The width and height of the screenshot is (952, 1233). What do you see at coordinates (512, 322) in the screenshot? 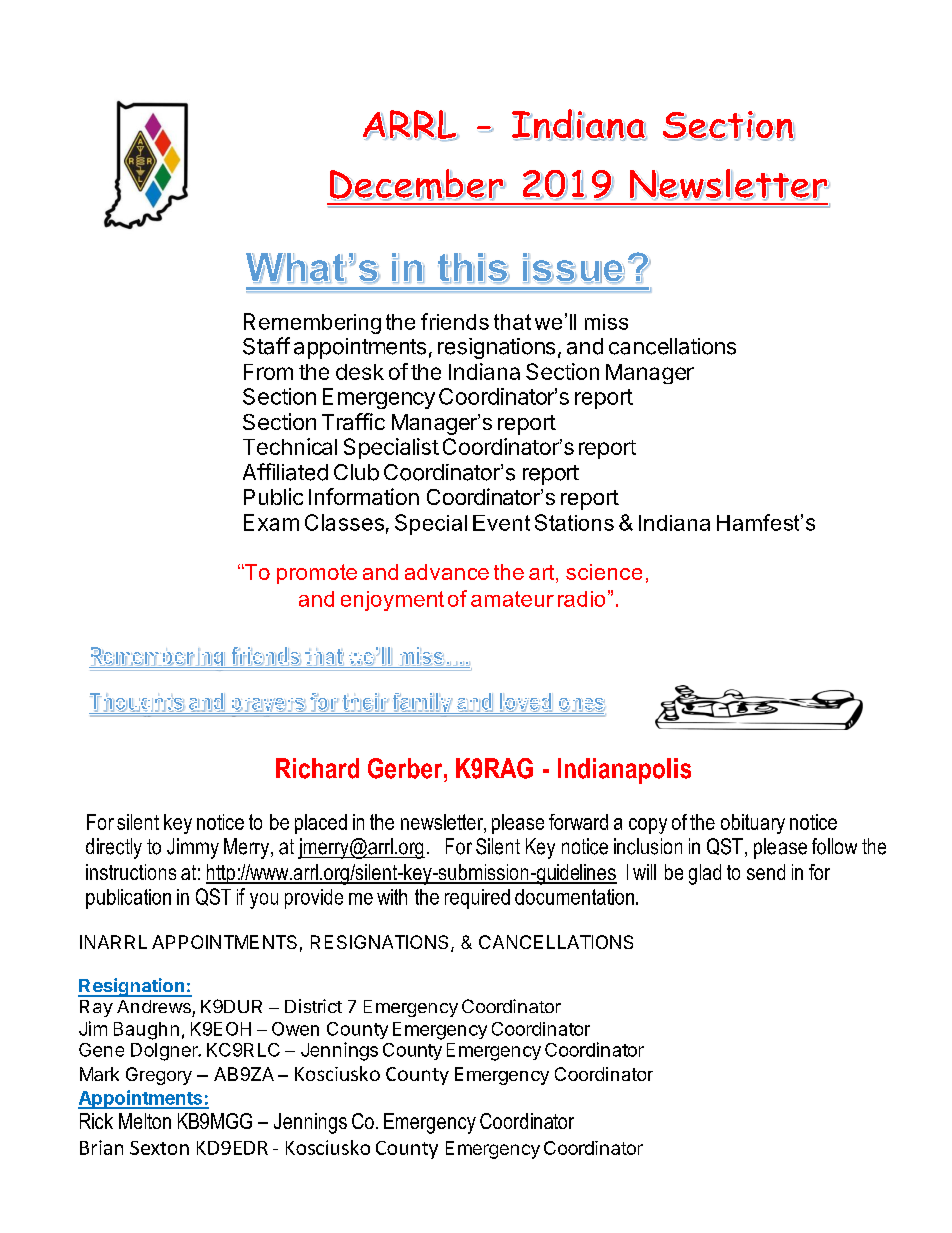
I see `that` at bounding box center [512, 322].
